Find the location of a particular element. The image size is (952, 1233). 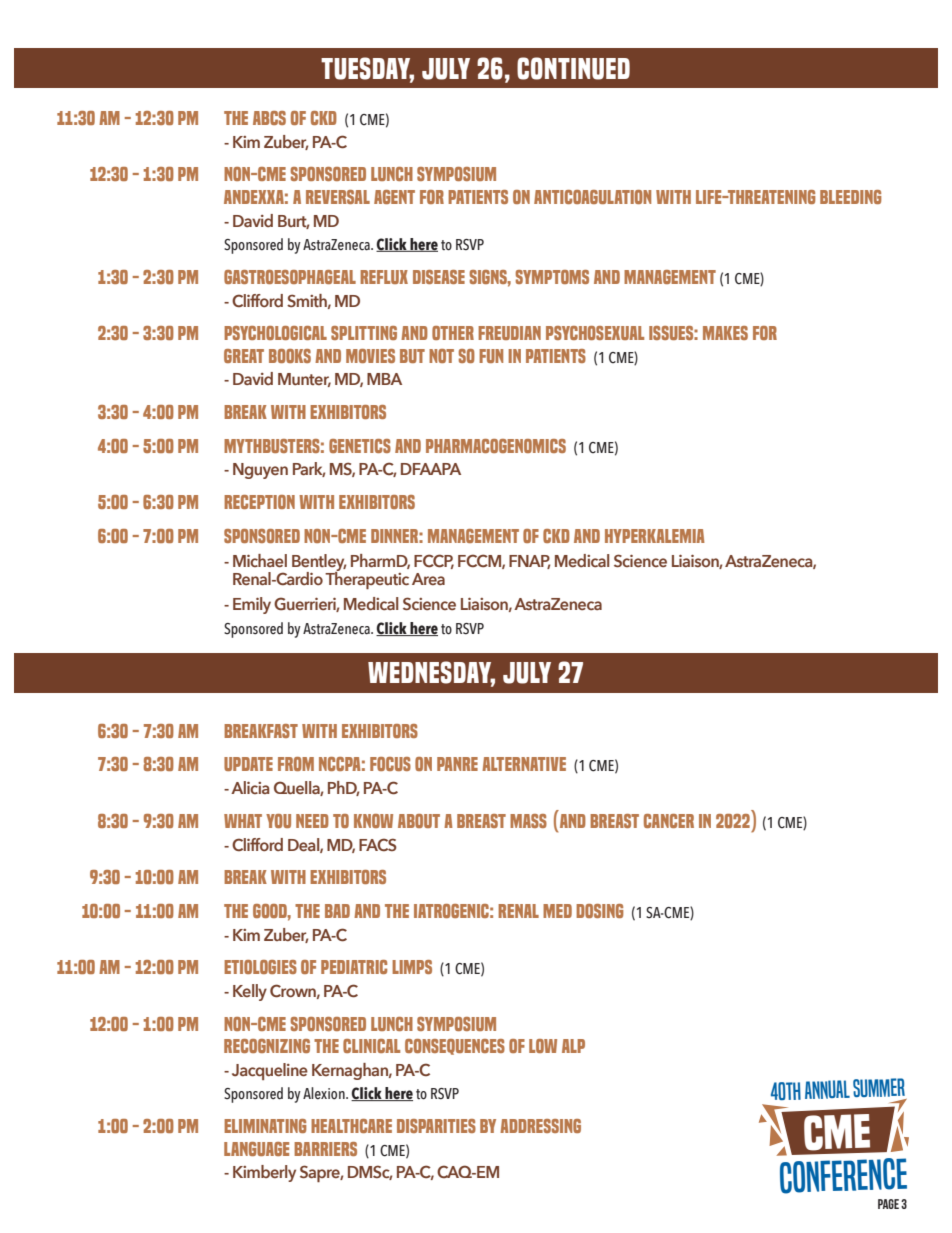

BARRIERS is located at coordinates (325, 1149).
